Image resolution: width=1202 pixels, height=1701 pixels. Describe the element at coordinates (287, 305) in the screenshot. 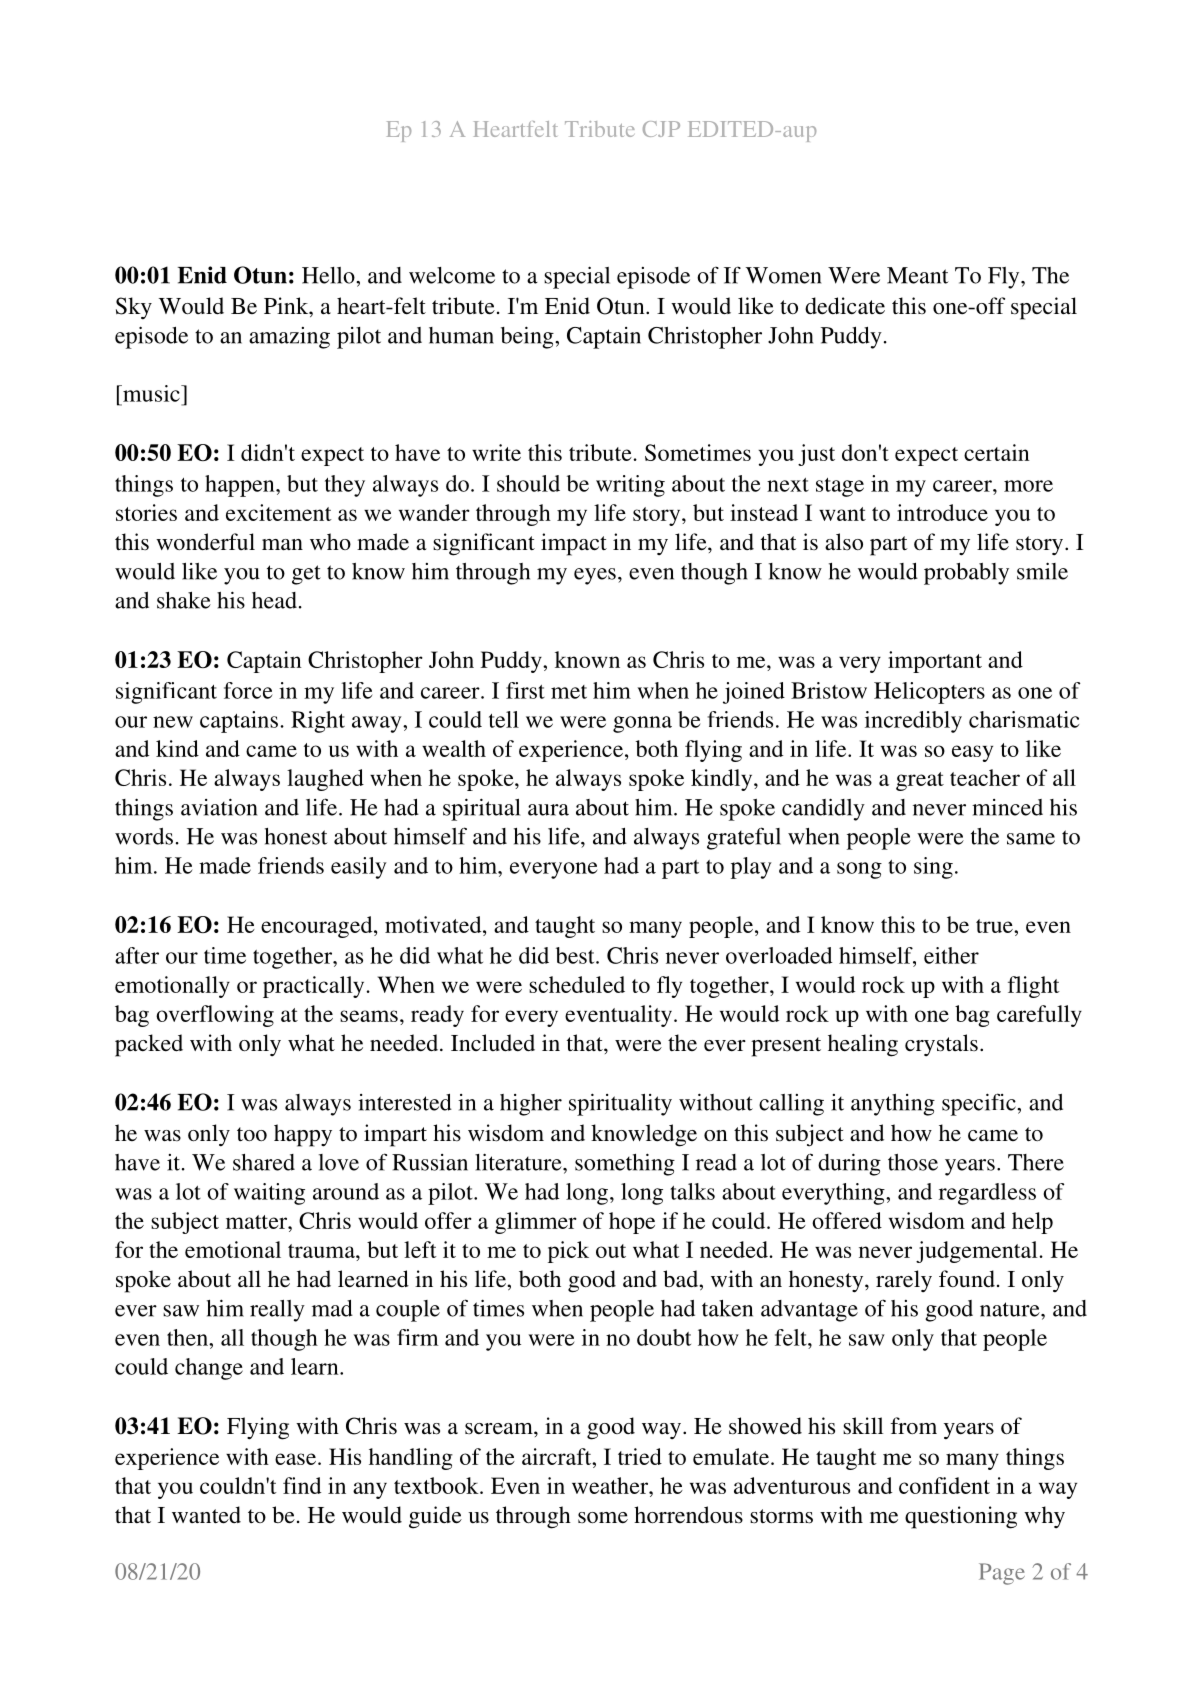

I see `Pink` at that location.
